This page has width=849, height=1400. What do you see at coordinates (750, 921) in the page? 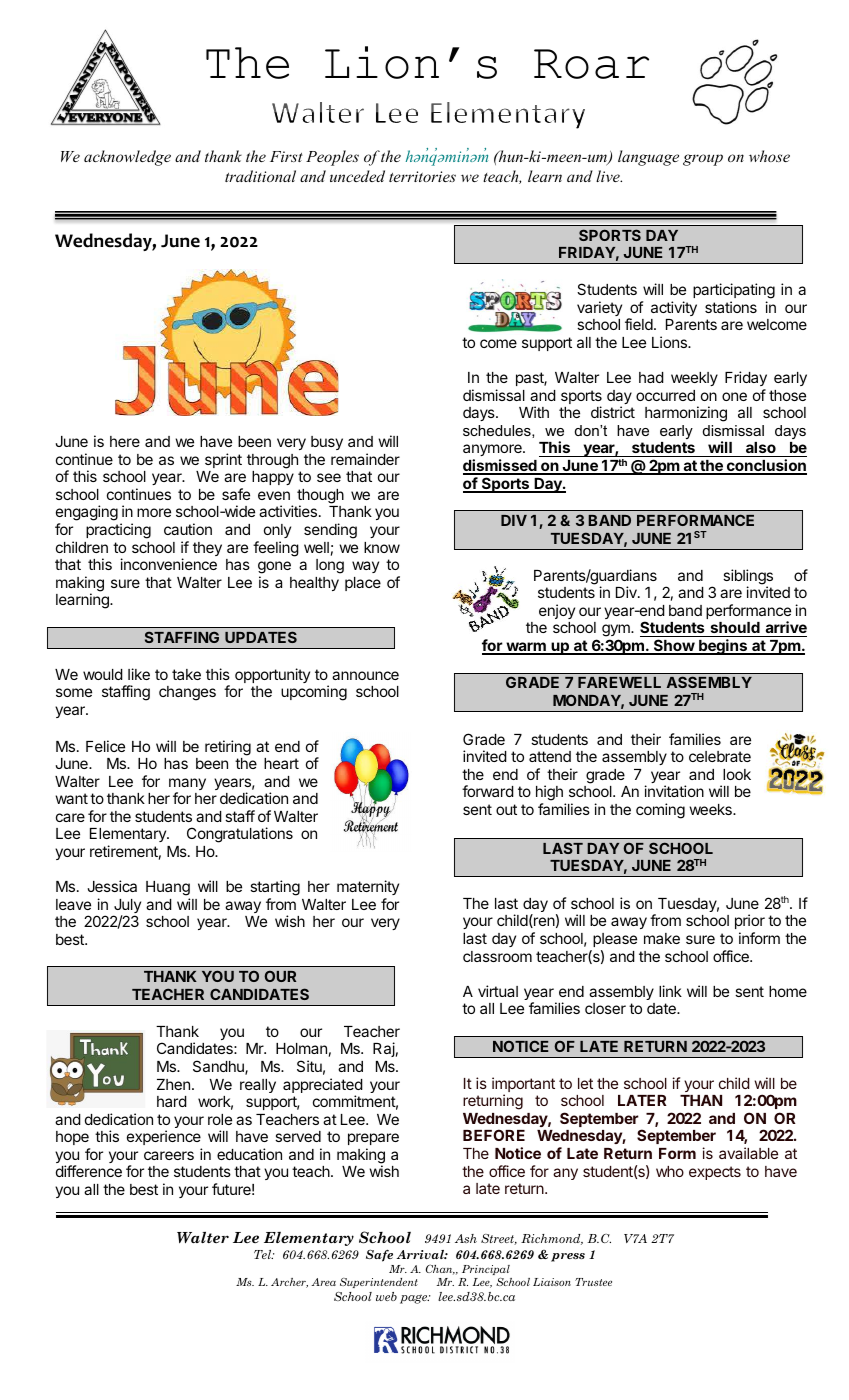
I see `prior` at bounding box center [750, 921].
